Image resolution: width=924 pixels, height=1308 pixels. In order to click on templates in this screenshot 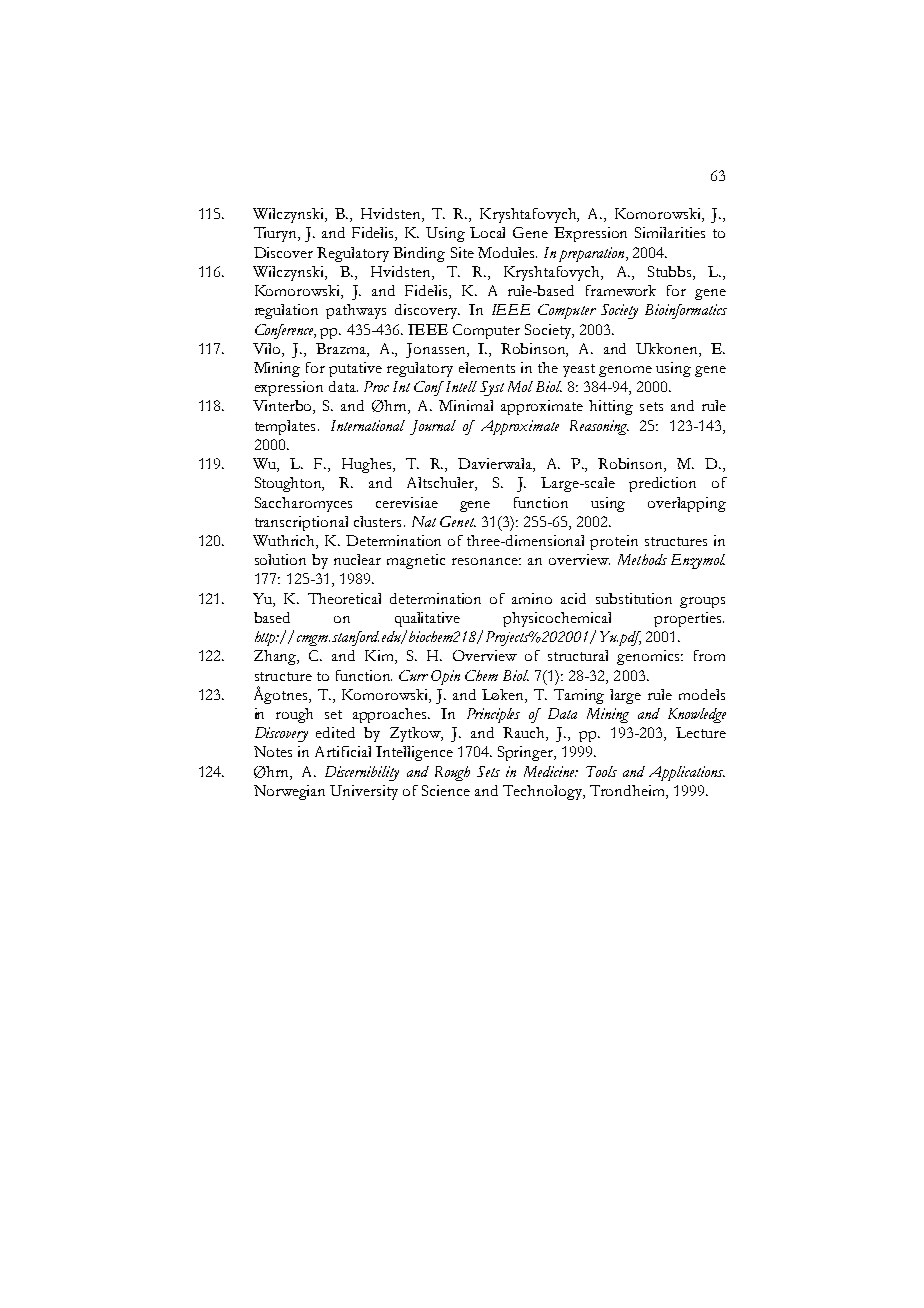, I will do `click(285, 427)`.
